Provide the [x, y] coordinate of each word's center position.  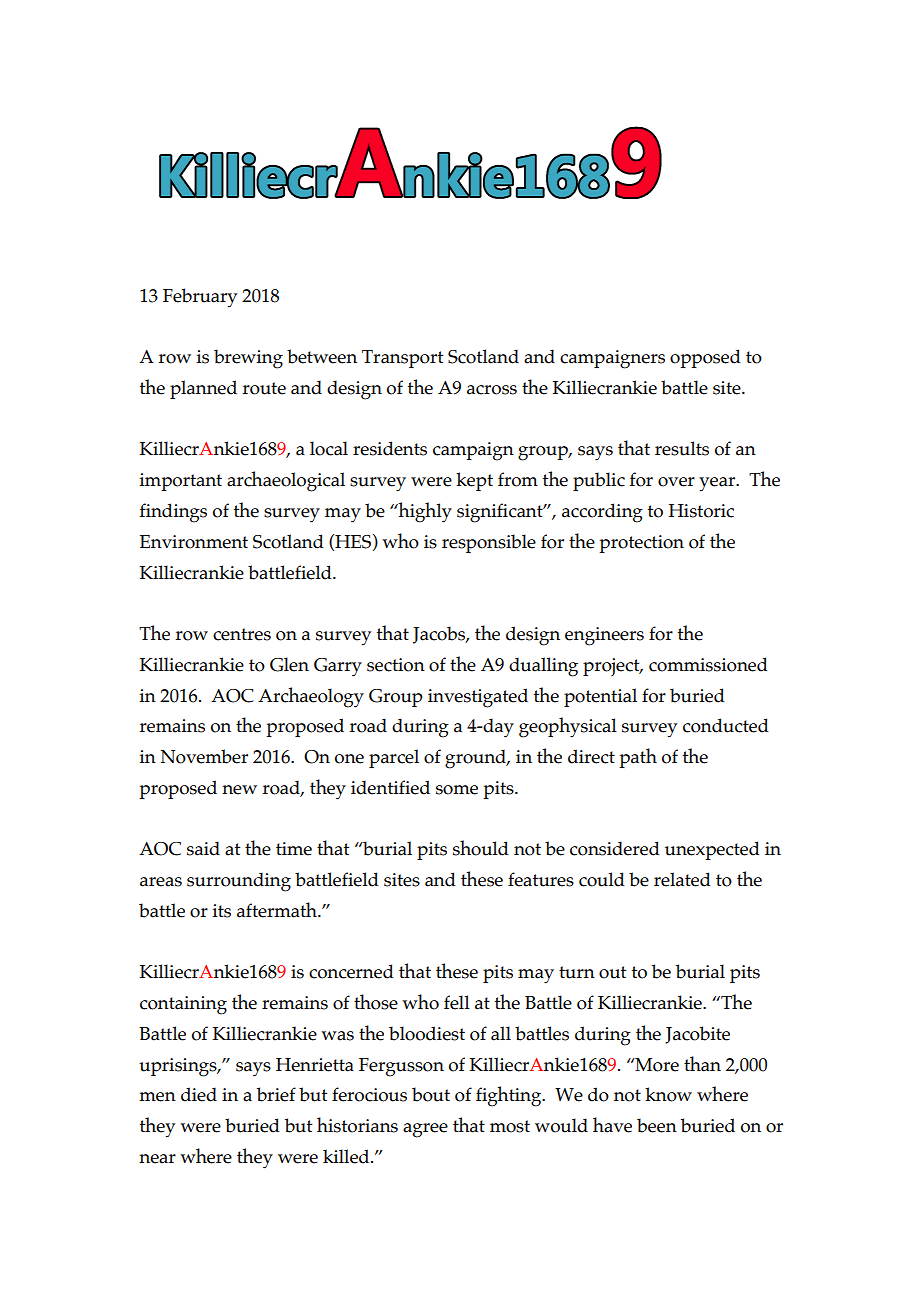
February [200, 298]
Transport [402, 359]
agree [425, 1130]
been [657, 1125]
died [199, 1094]
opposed [705, 358]
